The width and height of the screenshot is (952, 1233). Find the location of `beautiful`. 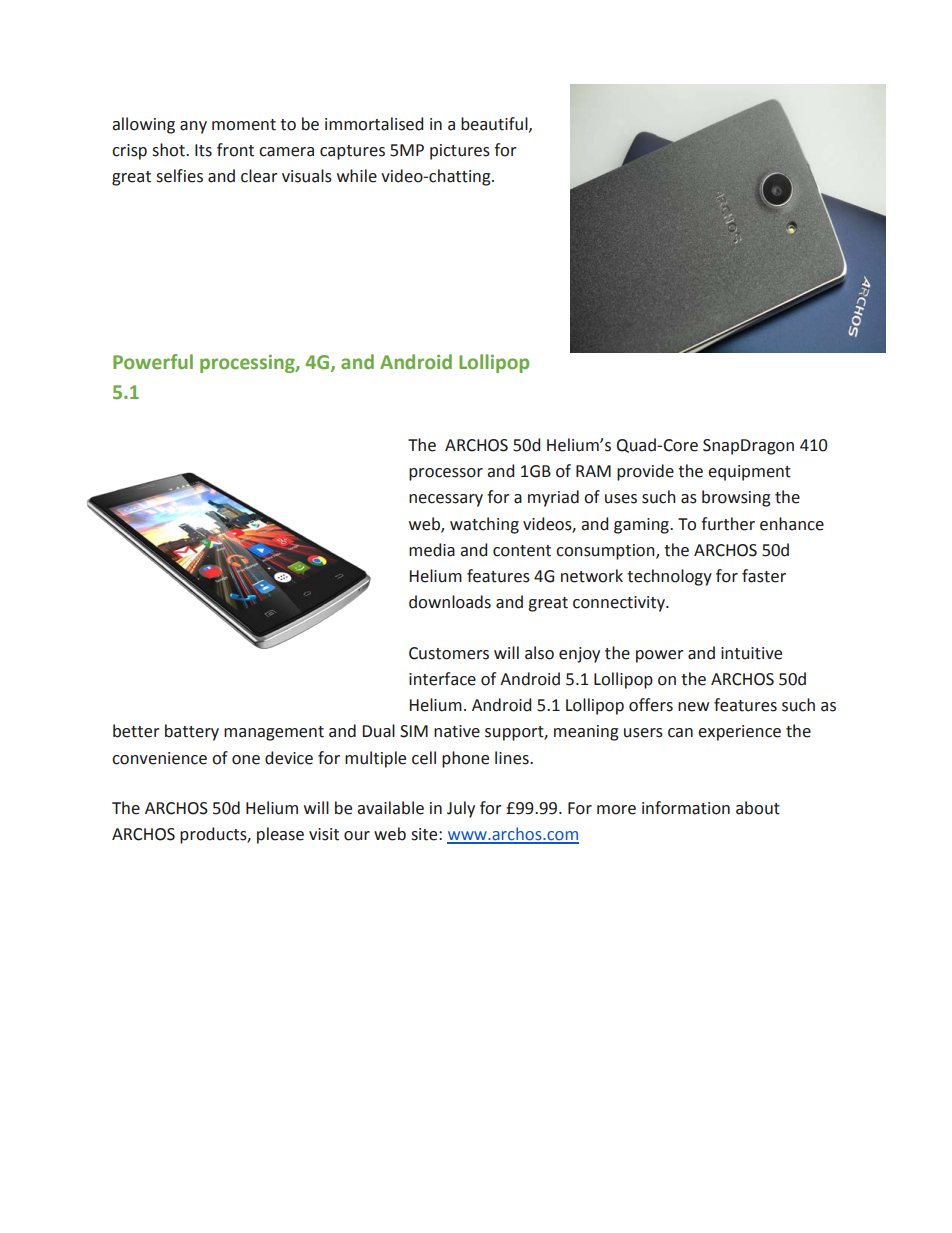

beautiful is located at coordinates (495, 124).
